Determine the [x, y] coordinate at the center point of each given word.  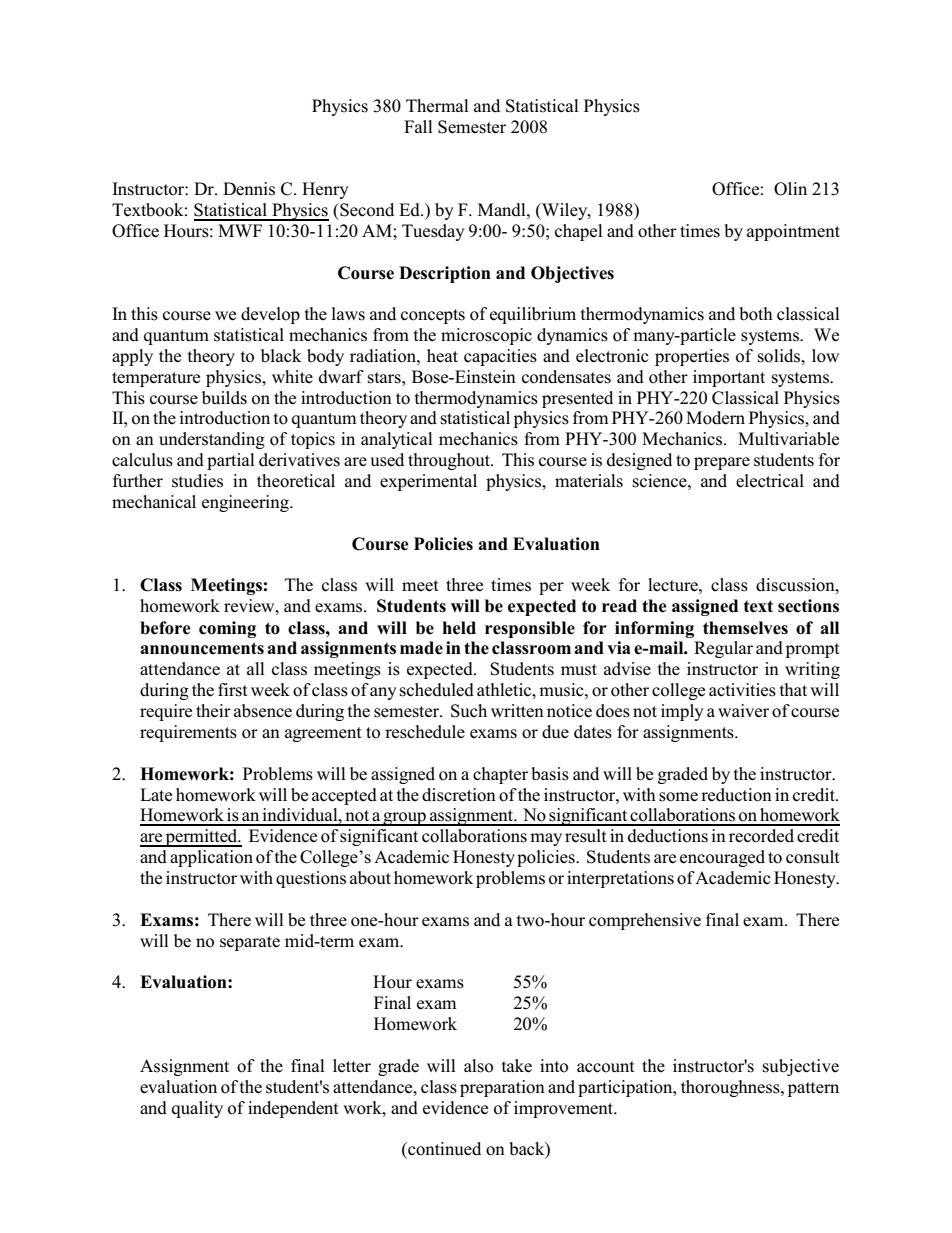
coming [227, 629]
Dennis [249, 189]
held [459, 628]
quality [197, 1109]
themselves [745, 628]
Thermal [437, 106]
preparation [502, 1088]
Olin [790, 189]
